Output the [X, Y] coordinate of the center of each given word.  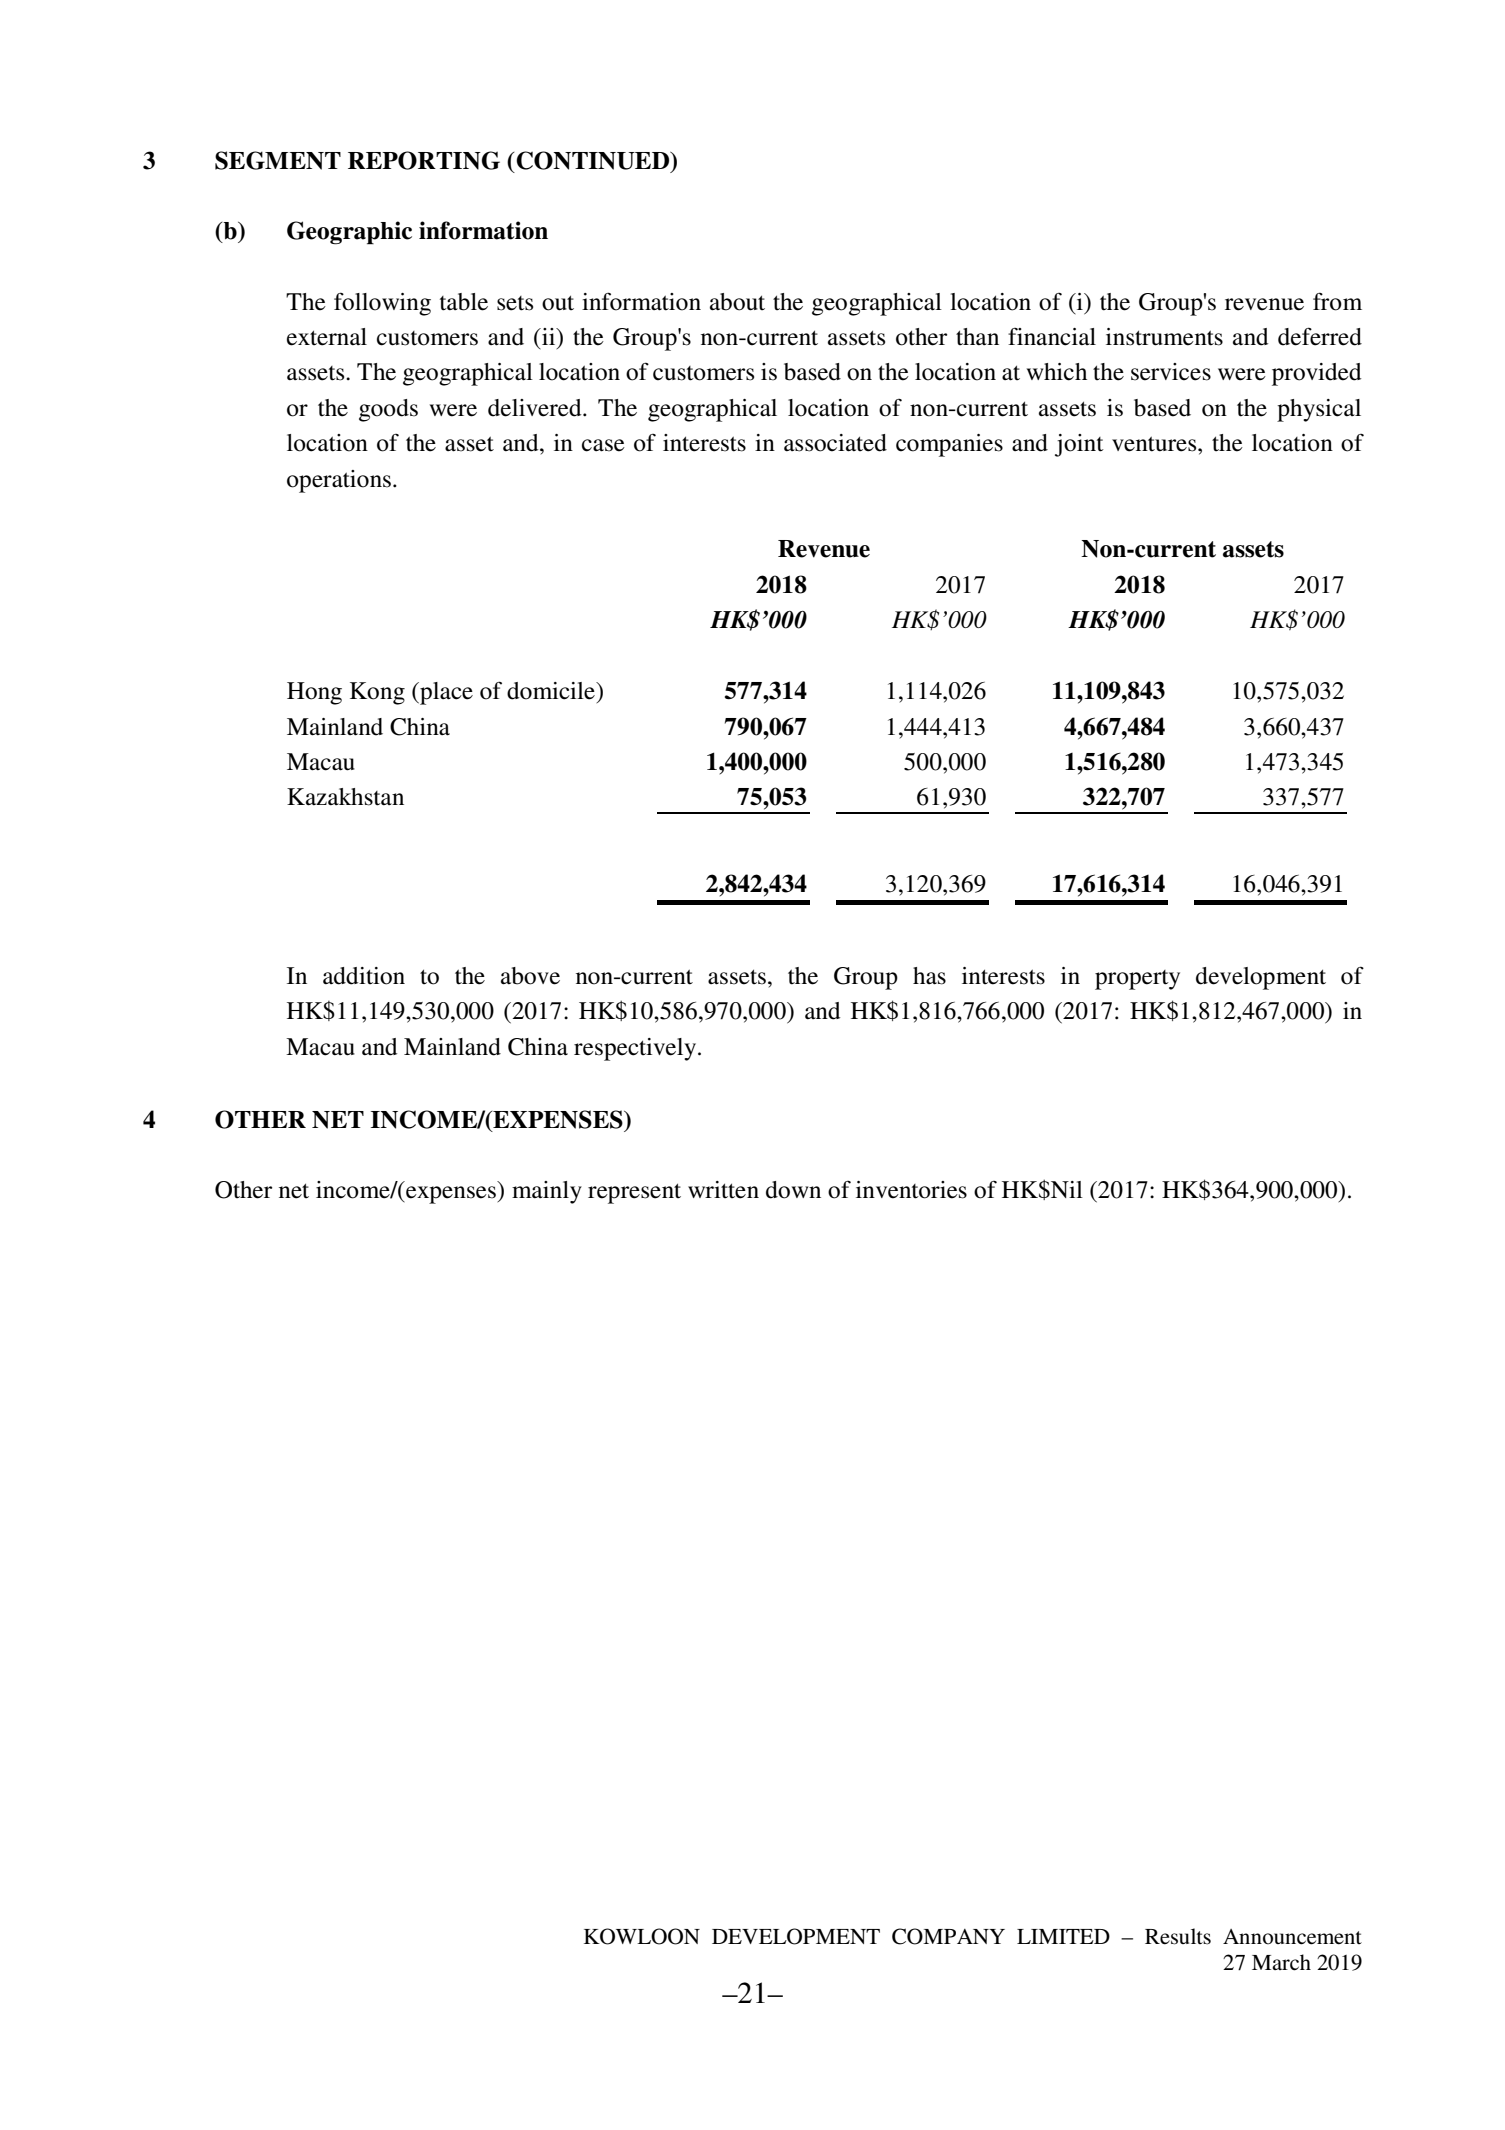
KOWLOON [642, 1936]
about [737, 302]
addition [364, 976]
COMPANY [948, 1936]
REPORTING [424, 160]
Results [1178, 1936]
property [1137, 980]
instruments [1164, 337]
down [793, 1190]
